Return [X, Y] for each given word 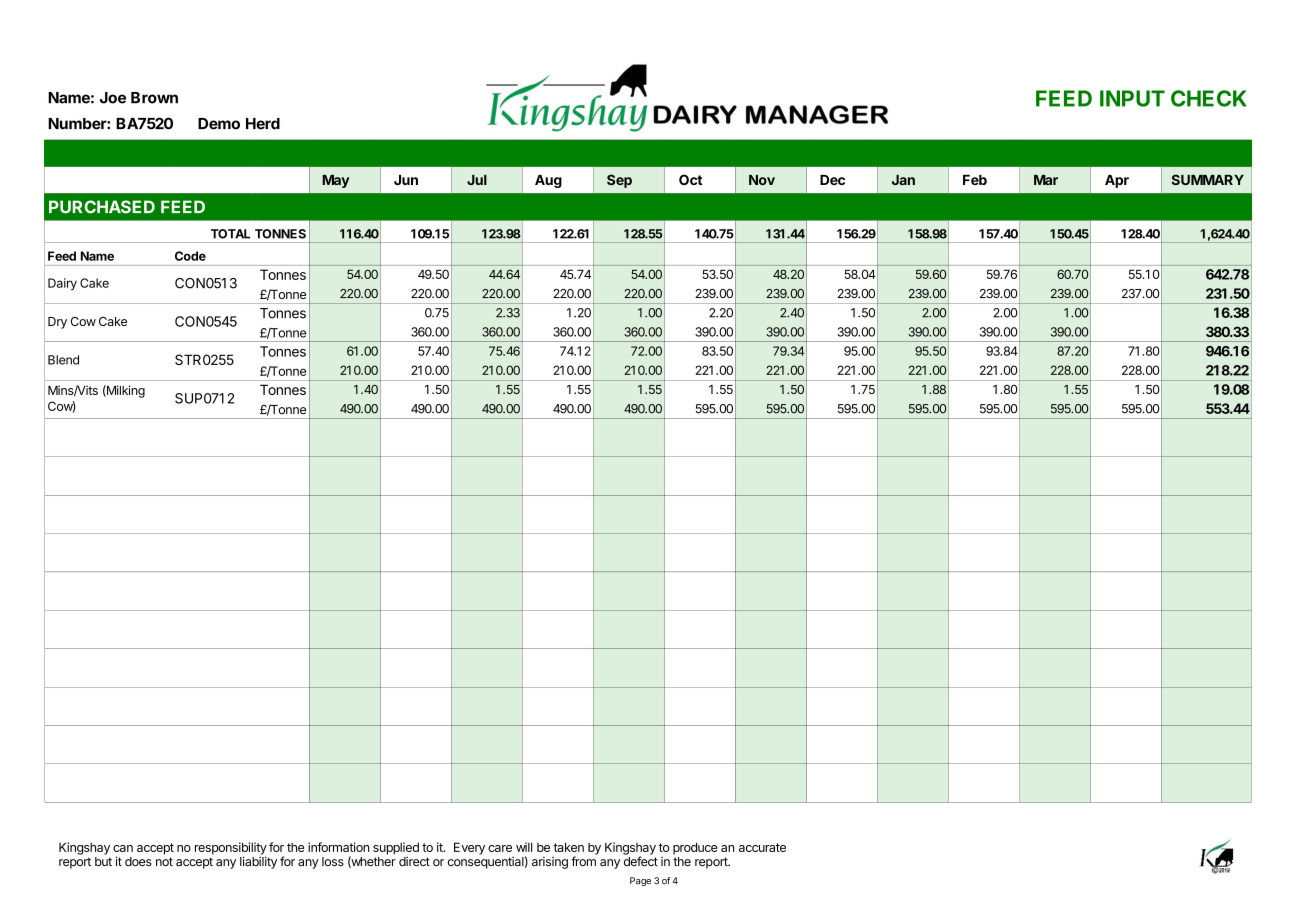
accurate [762, 847]
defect [641, 861]
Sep [619, 181]
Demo [219, 124]
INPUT [1132, 98]
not [164, 861]
